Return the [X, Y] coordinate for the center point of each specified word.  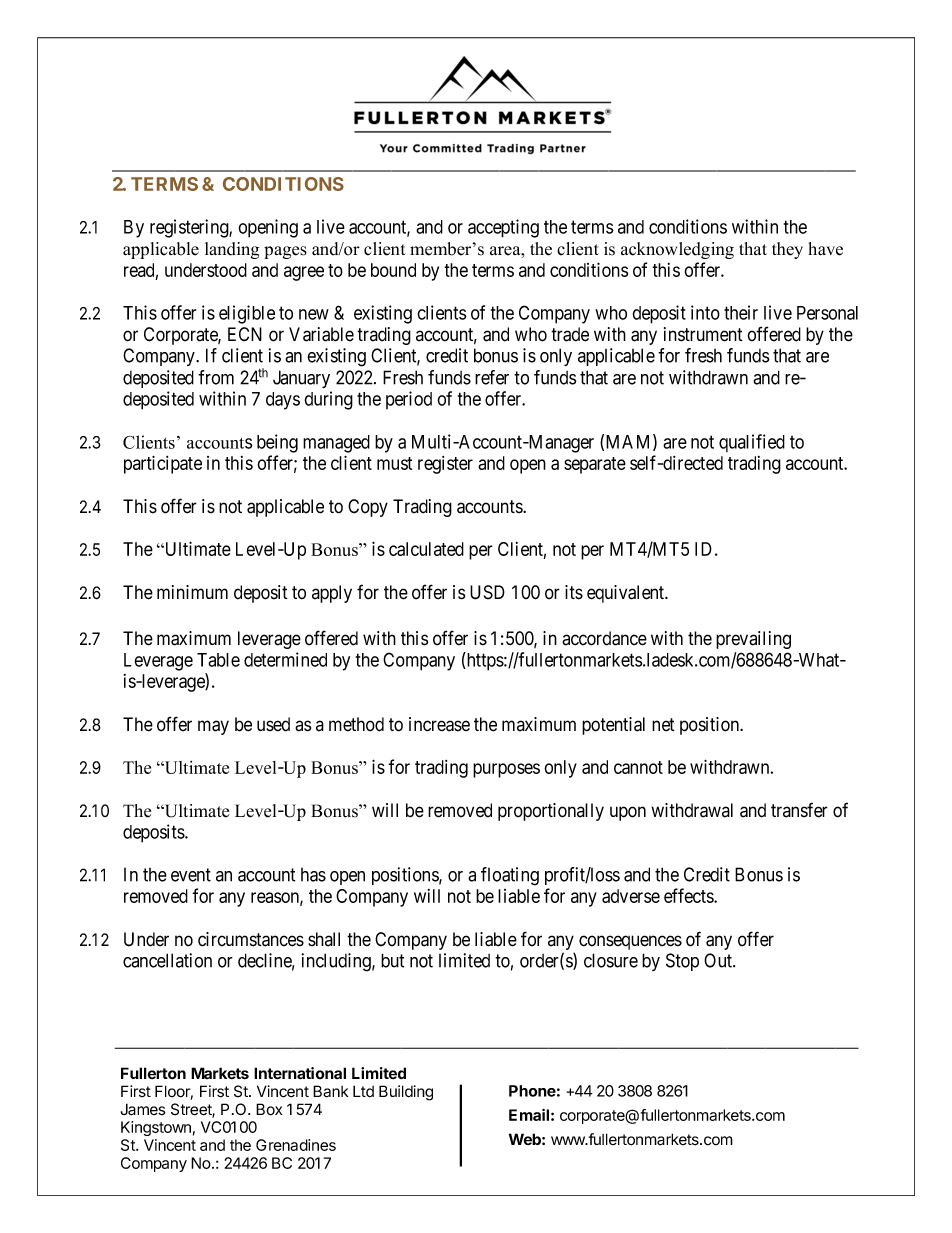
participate [163, 464]
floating [510, 876]
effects [689, 895]
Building [406, 1093]
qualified [752, 443]
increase [439, 724]
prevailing [753, 640]
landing [232, 250]
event [191, 875]
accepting [503, 228]
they [787, 250]
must [394, 463]
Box [269, 1109]
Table [218, 660]
